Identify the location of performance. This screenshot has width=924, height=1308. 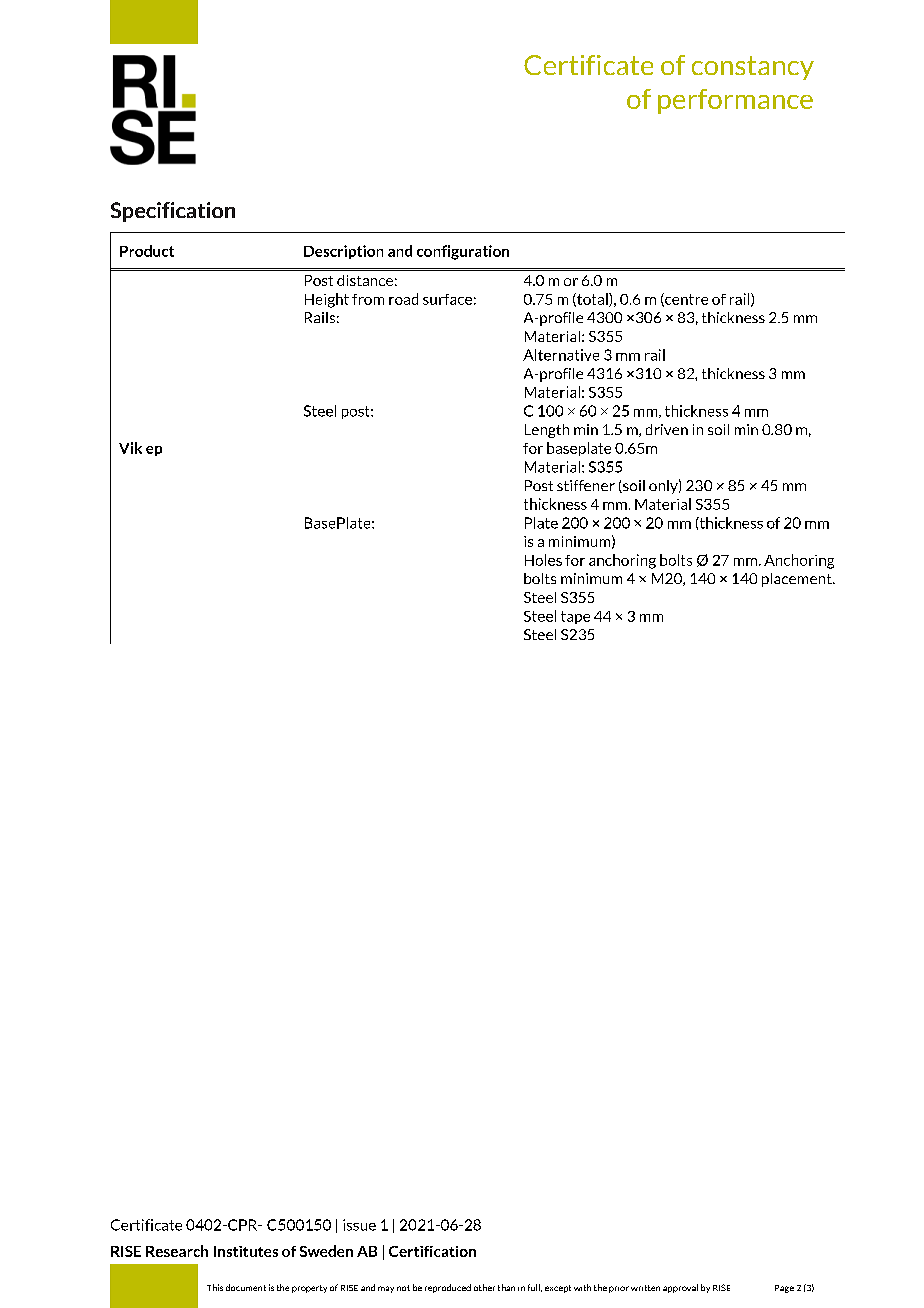
(735, 101).
